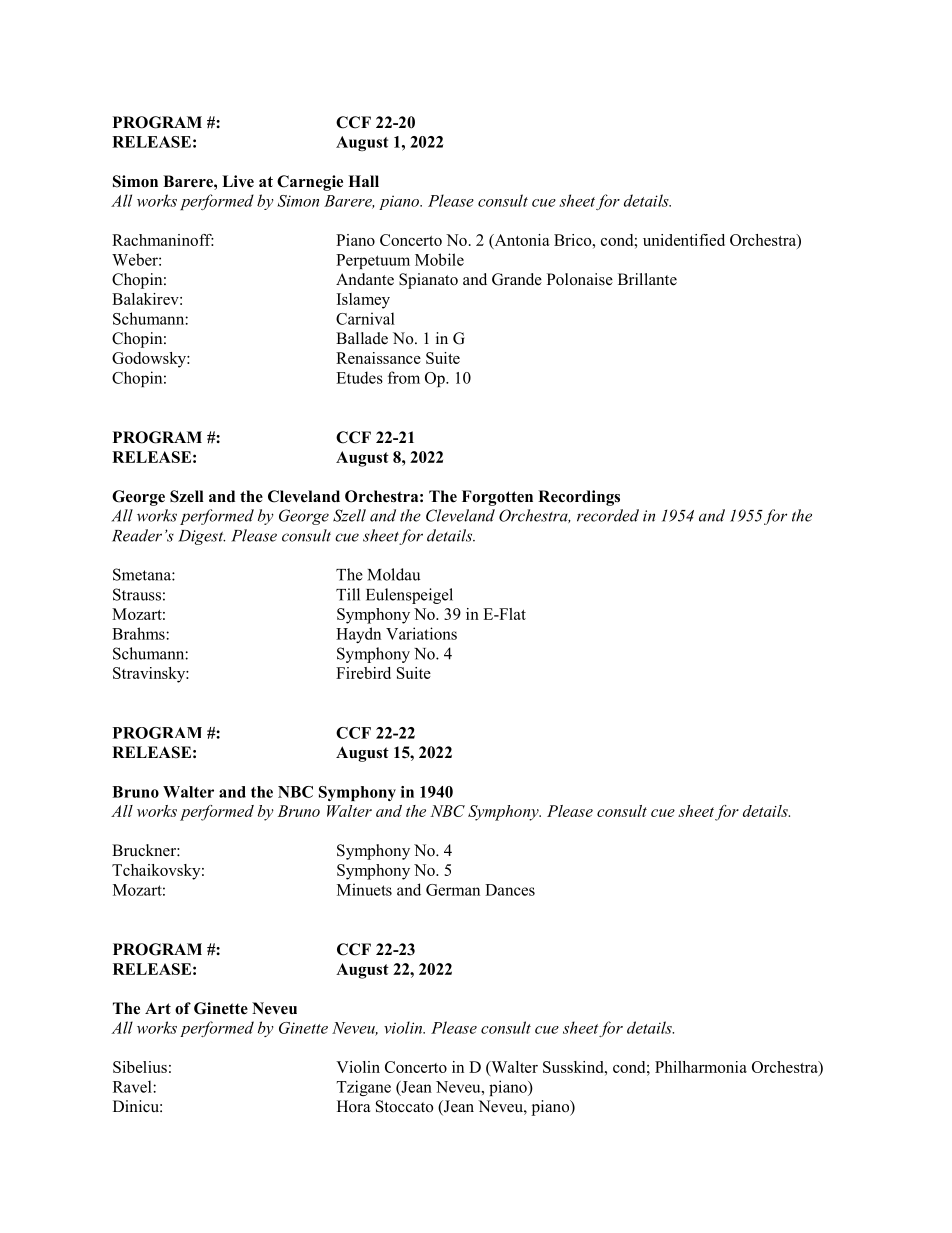 The height and width of the image is (1233, 952). Describe the element at coordinates (608, 515) in the image. I see `recorded` at that location.
